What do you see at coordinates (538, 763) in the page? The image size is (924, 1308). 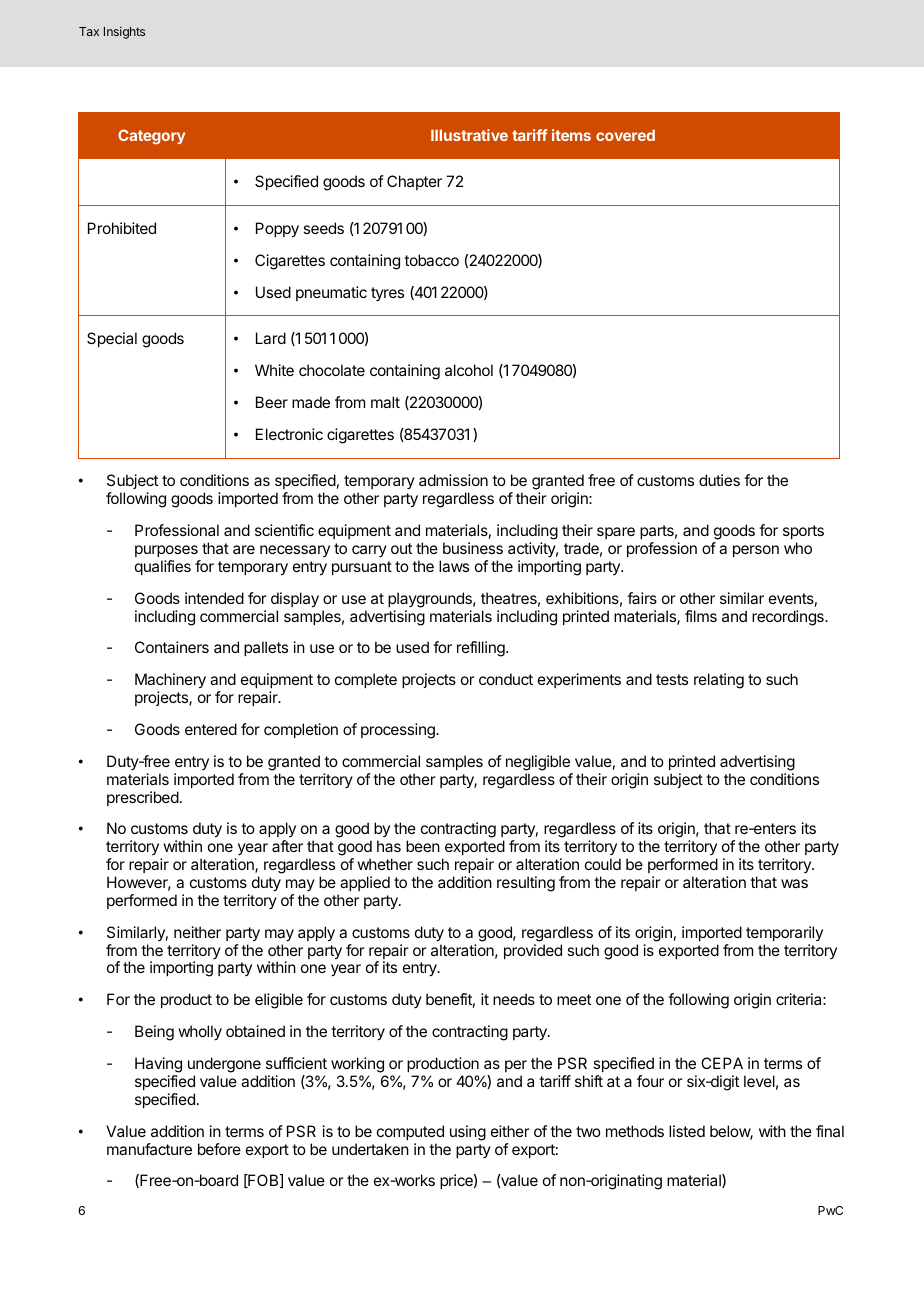 I see `negligible` at bounding box center [538, 763].
